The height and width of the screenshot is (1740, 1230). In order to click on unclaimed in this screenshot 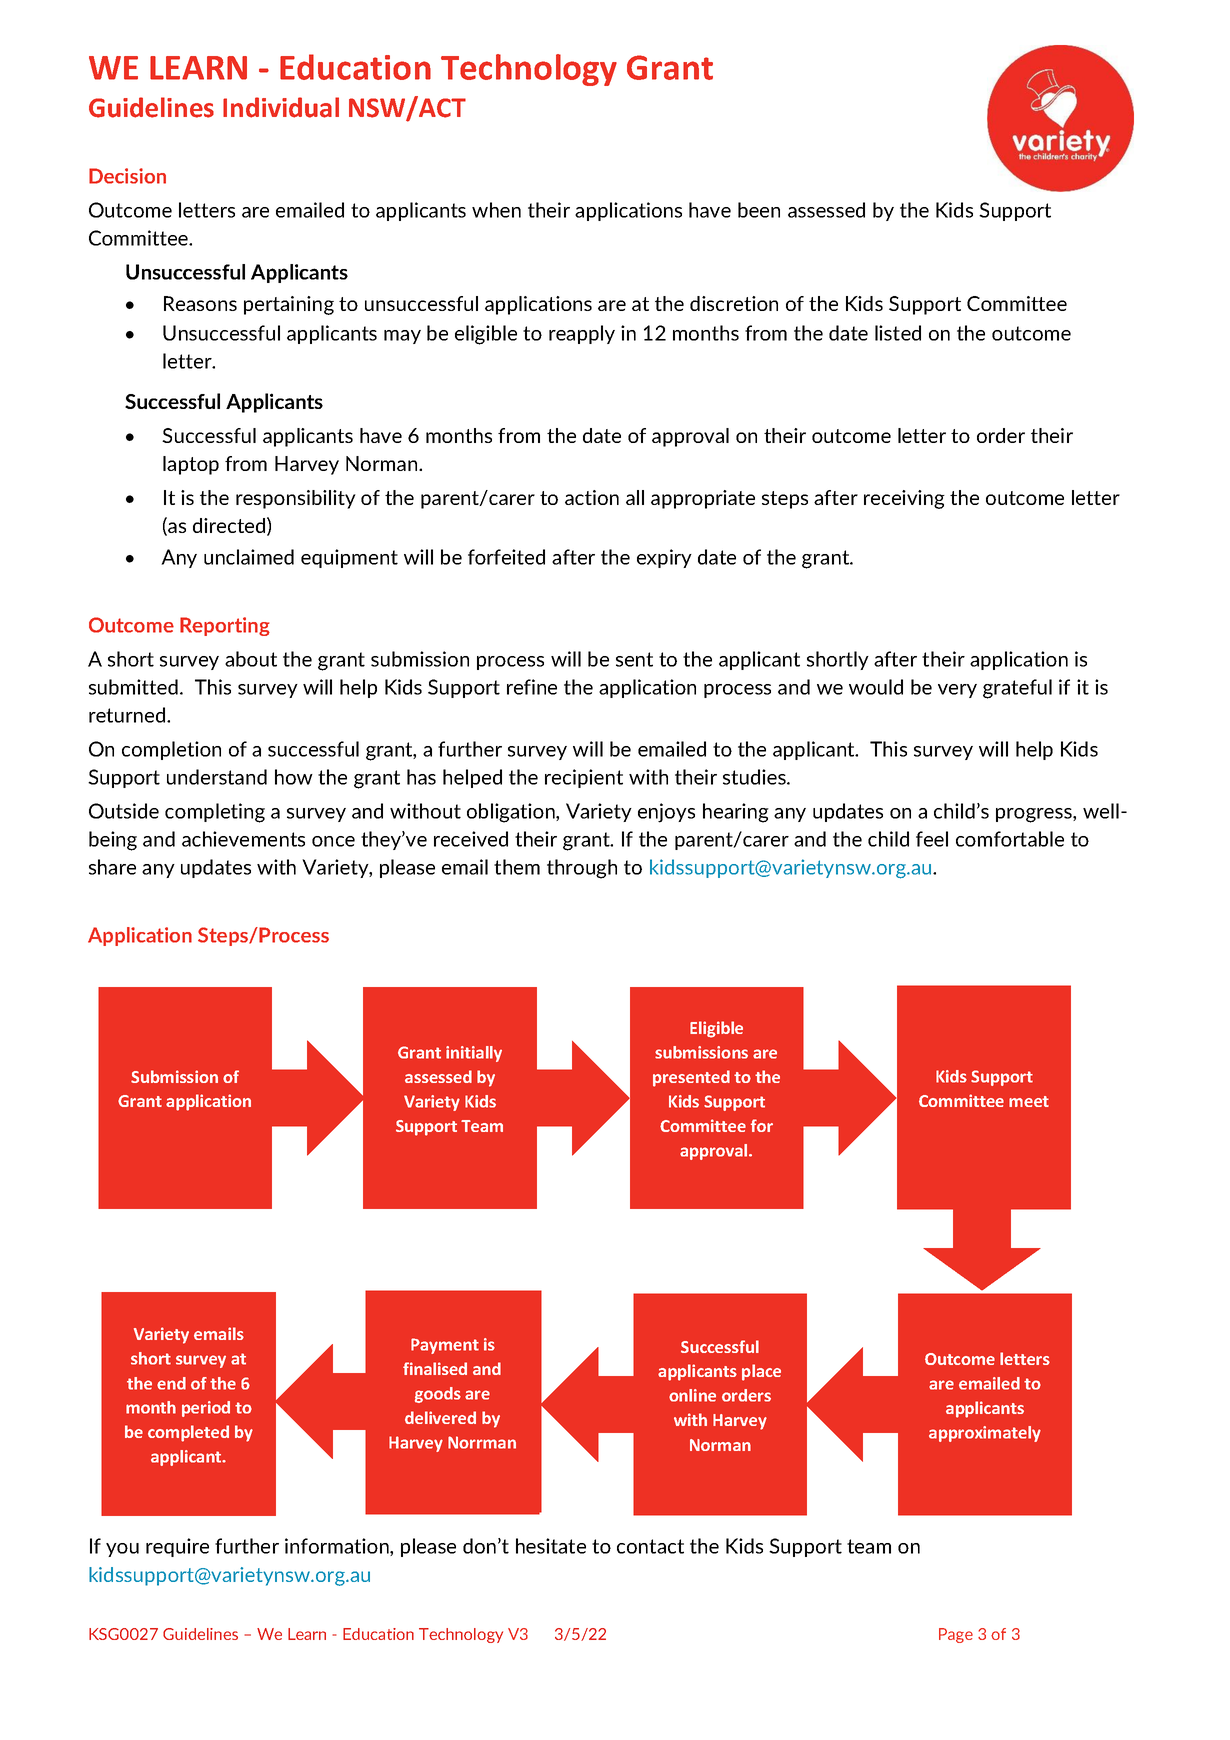, I will do `click(249, 557)`.
